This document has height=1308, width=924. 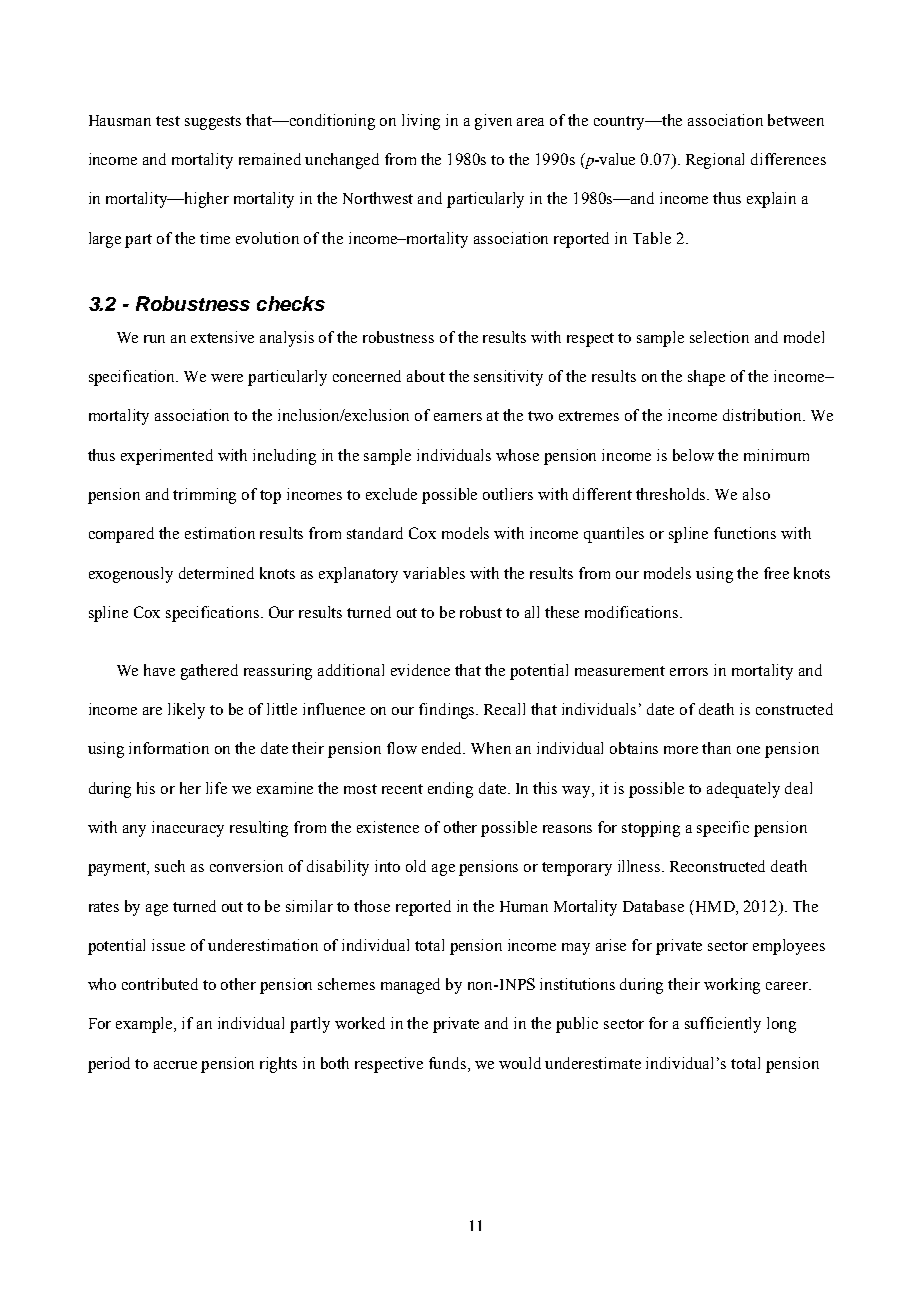 I want to click on were, so click(x=227, y=378).
